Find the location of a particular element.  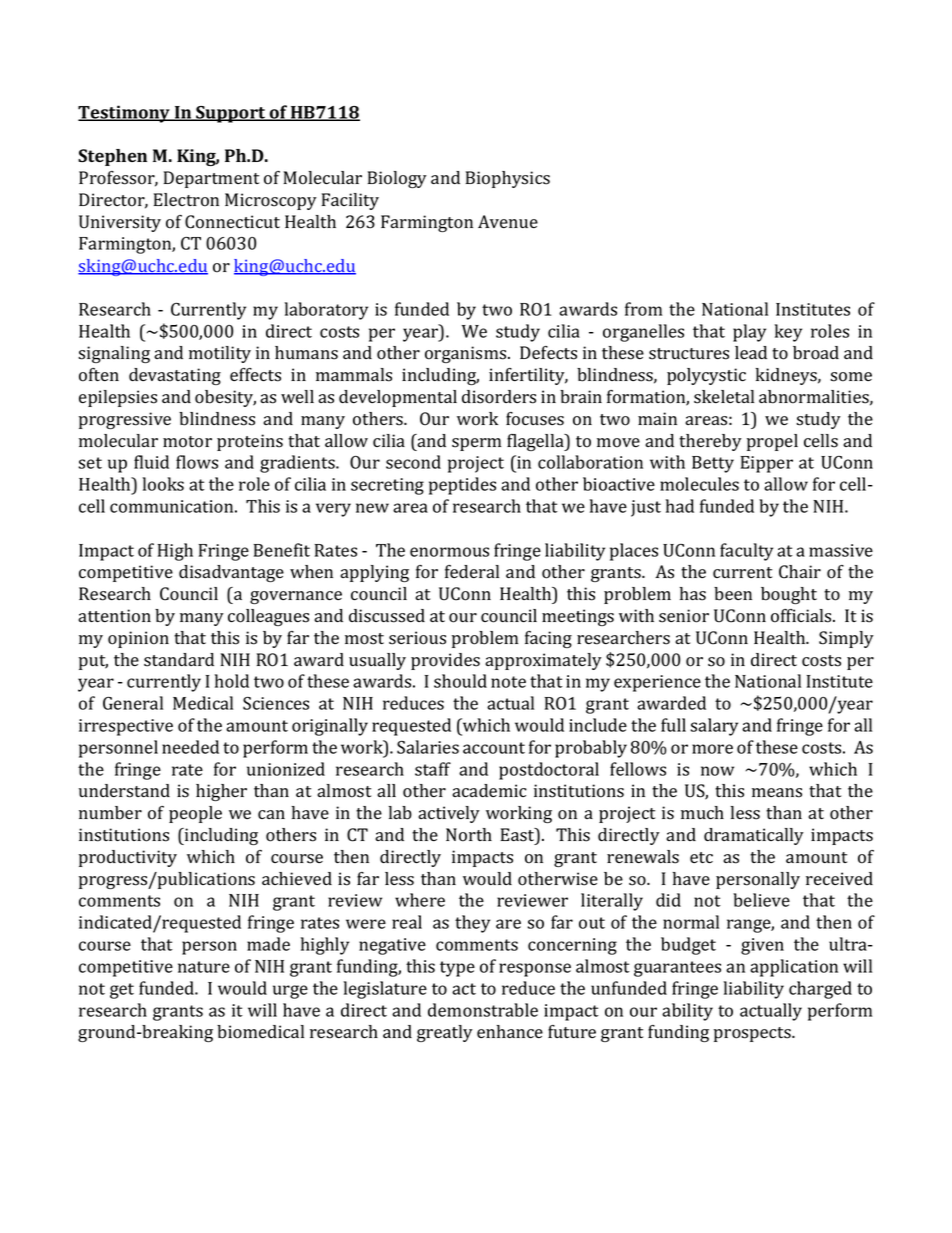

federal is located at coordinates (472, 571).
